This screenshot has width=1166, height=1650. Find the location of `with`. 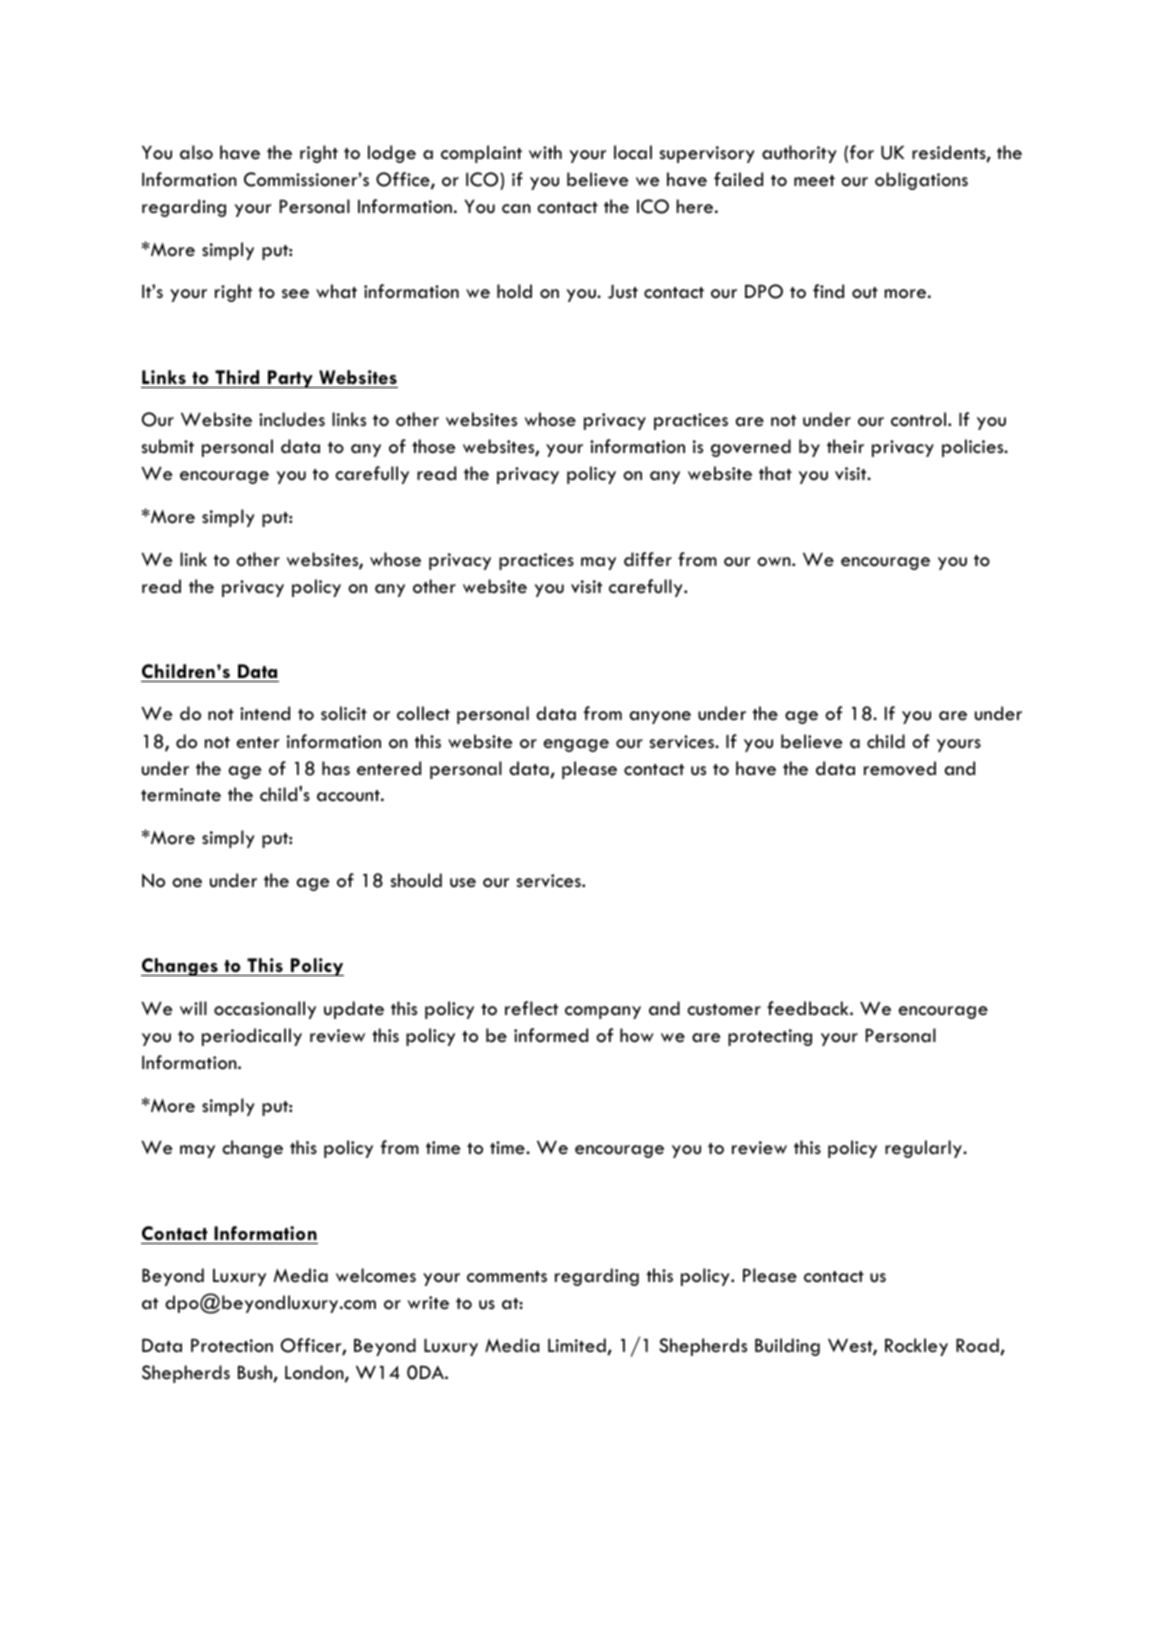

with is located at coordinates (545, 152).
